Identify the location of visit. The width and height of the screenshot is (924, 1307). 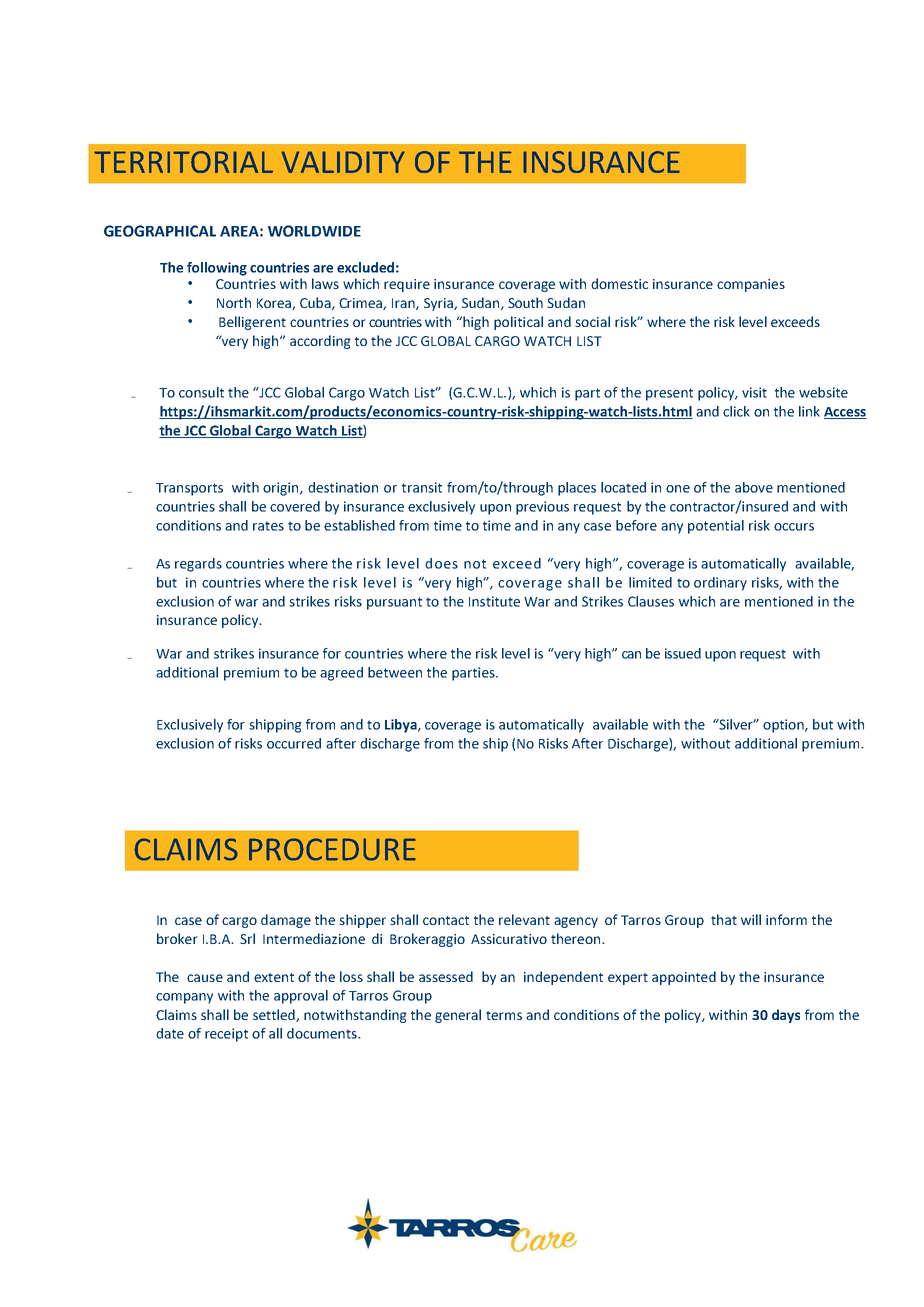
(754, 392).
